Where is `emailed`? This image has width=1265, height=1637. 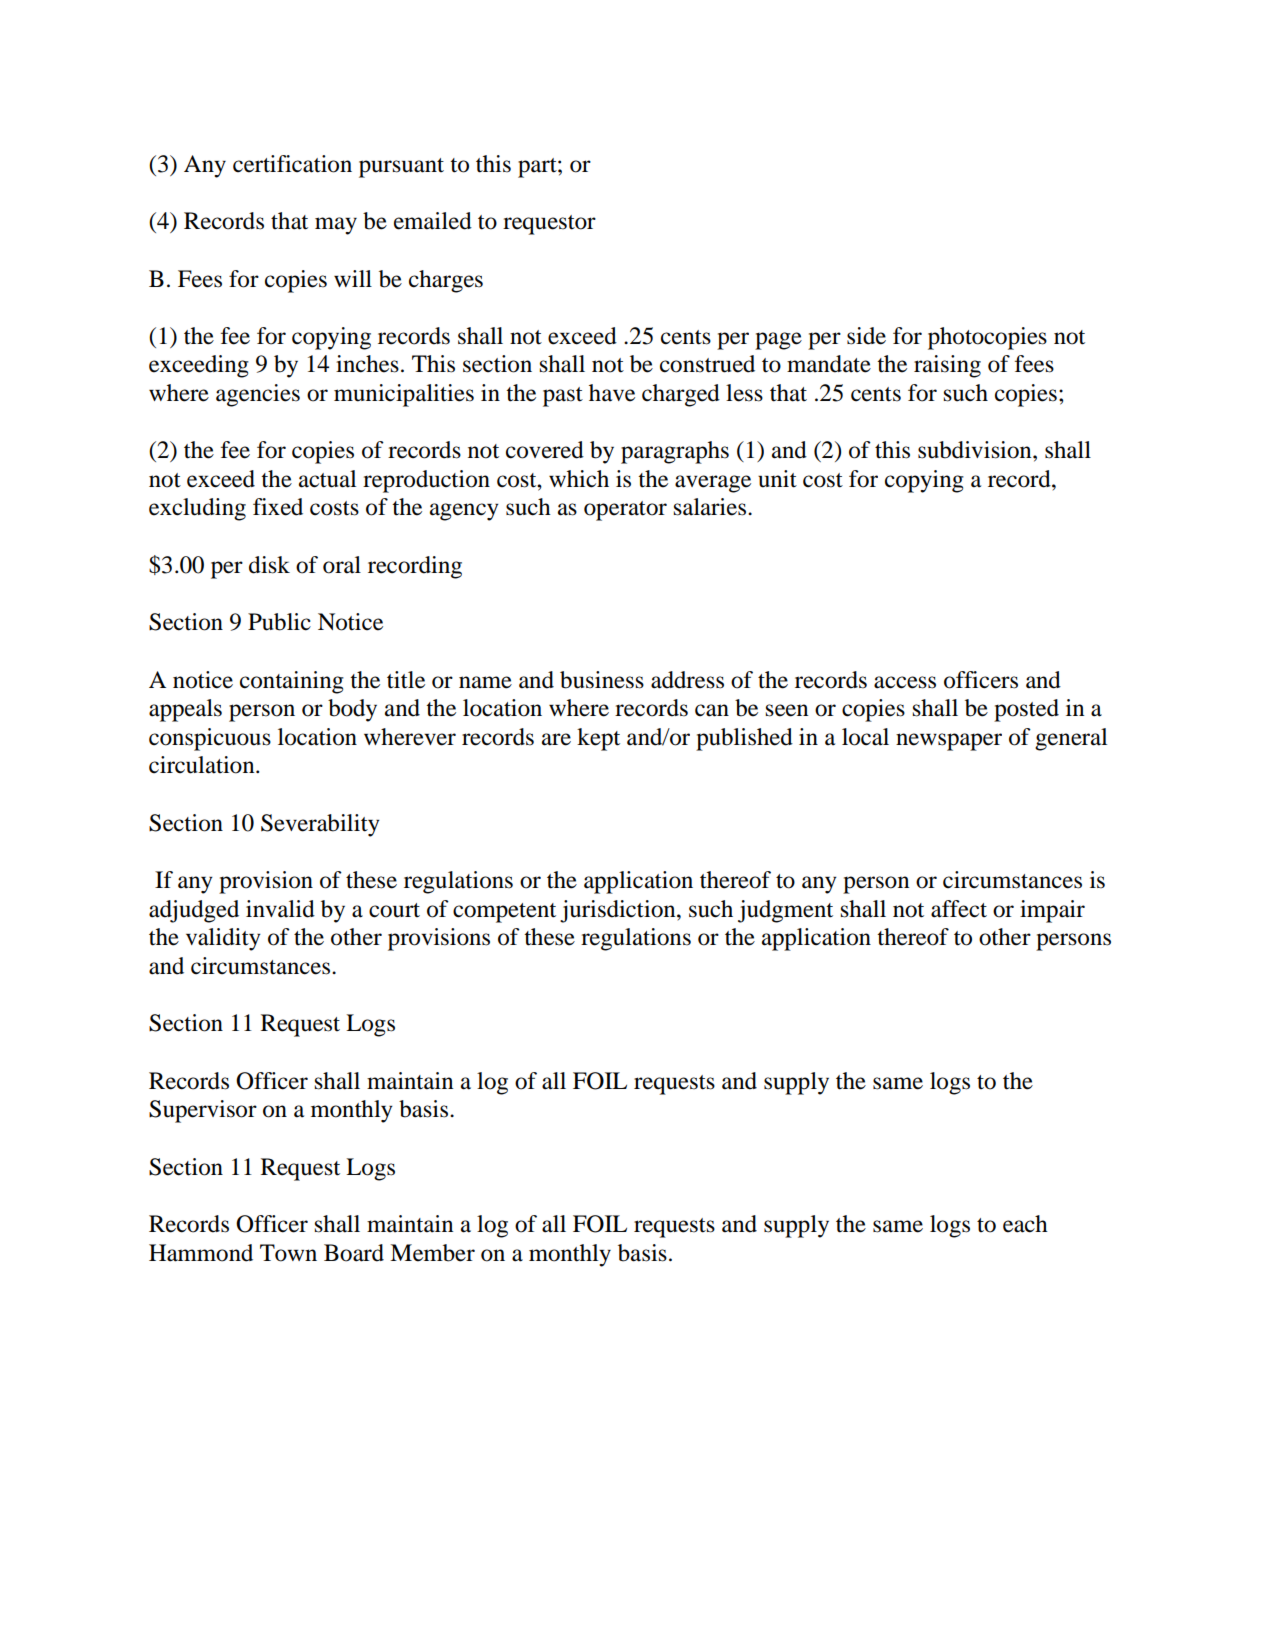
emailed is located at coordinates (433, 221).
